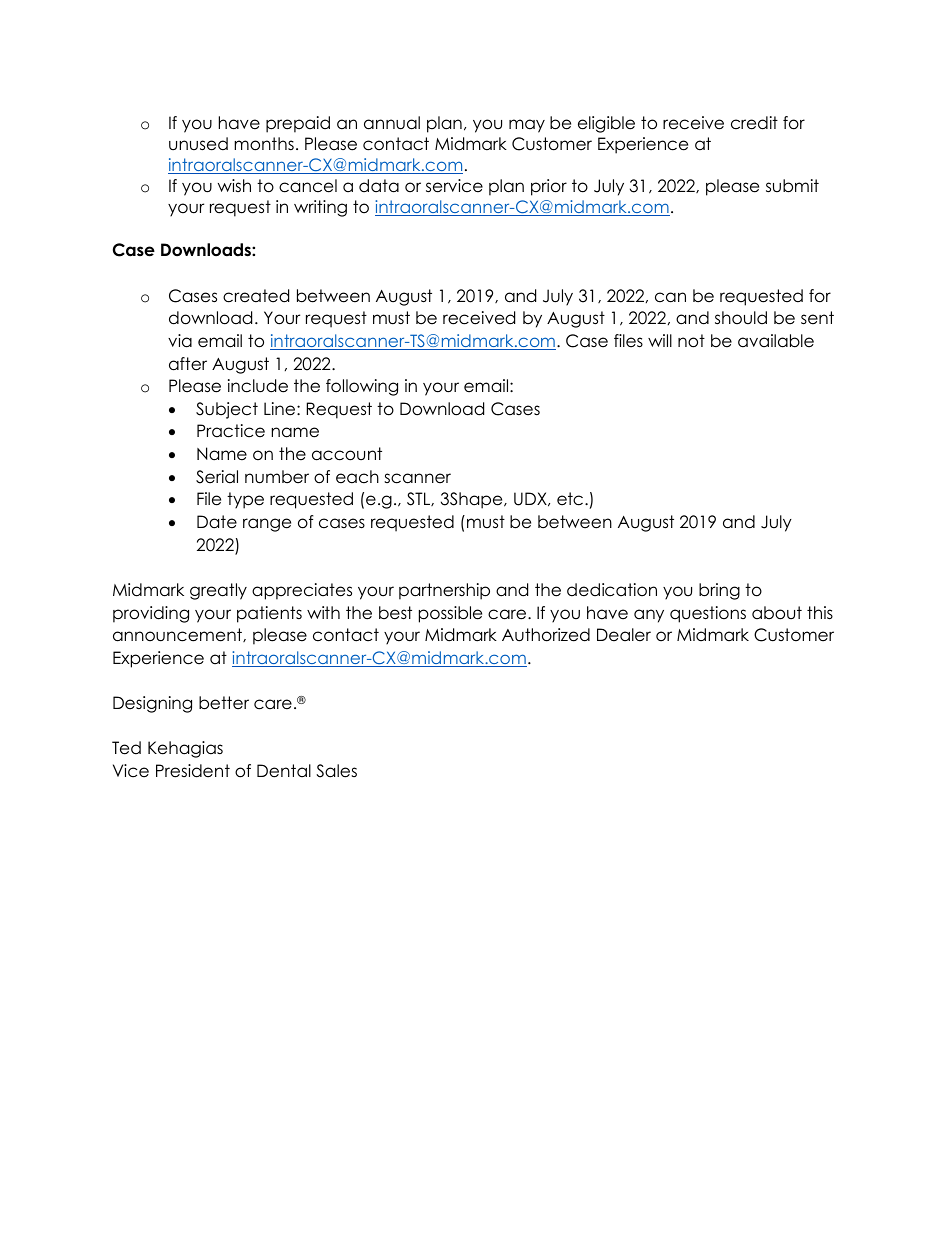 Image resolution: width=952 pixels, height=1233 pixels. I want to click on should, so click(741, 318).
